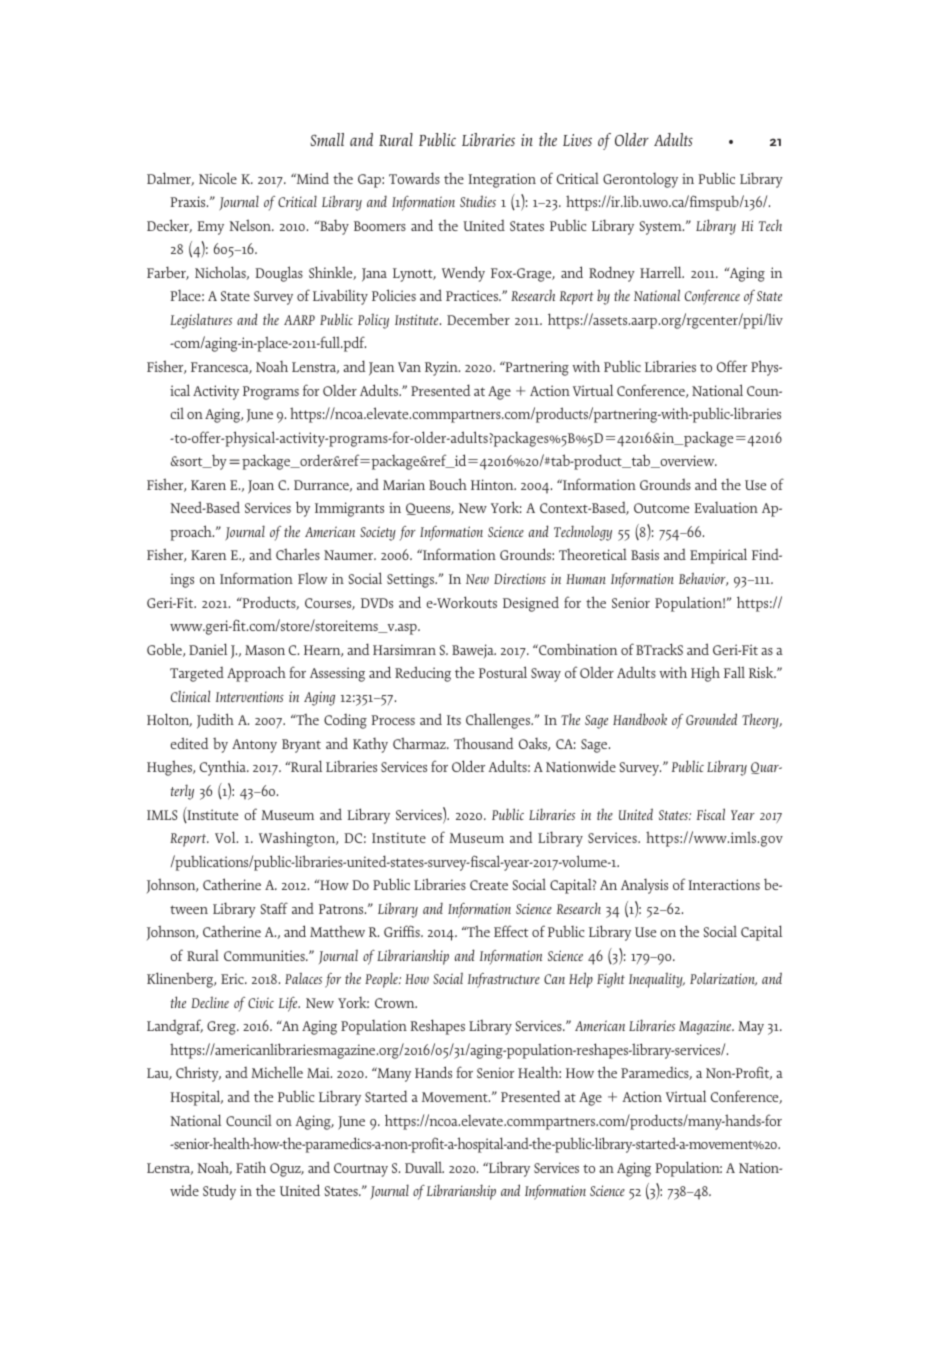 This page has height=1354, width=930. What do you see at coordinates (705, 674) in the page?
I see `High` at bounding box center [705, 674].
